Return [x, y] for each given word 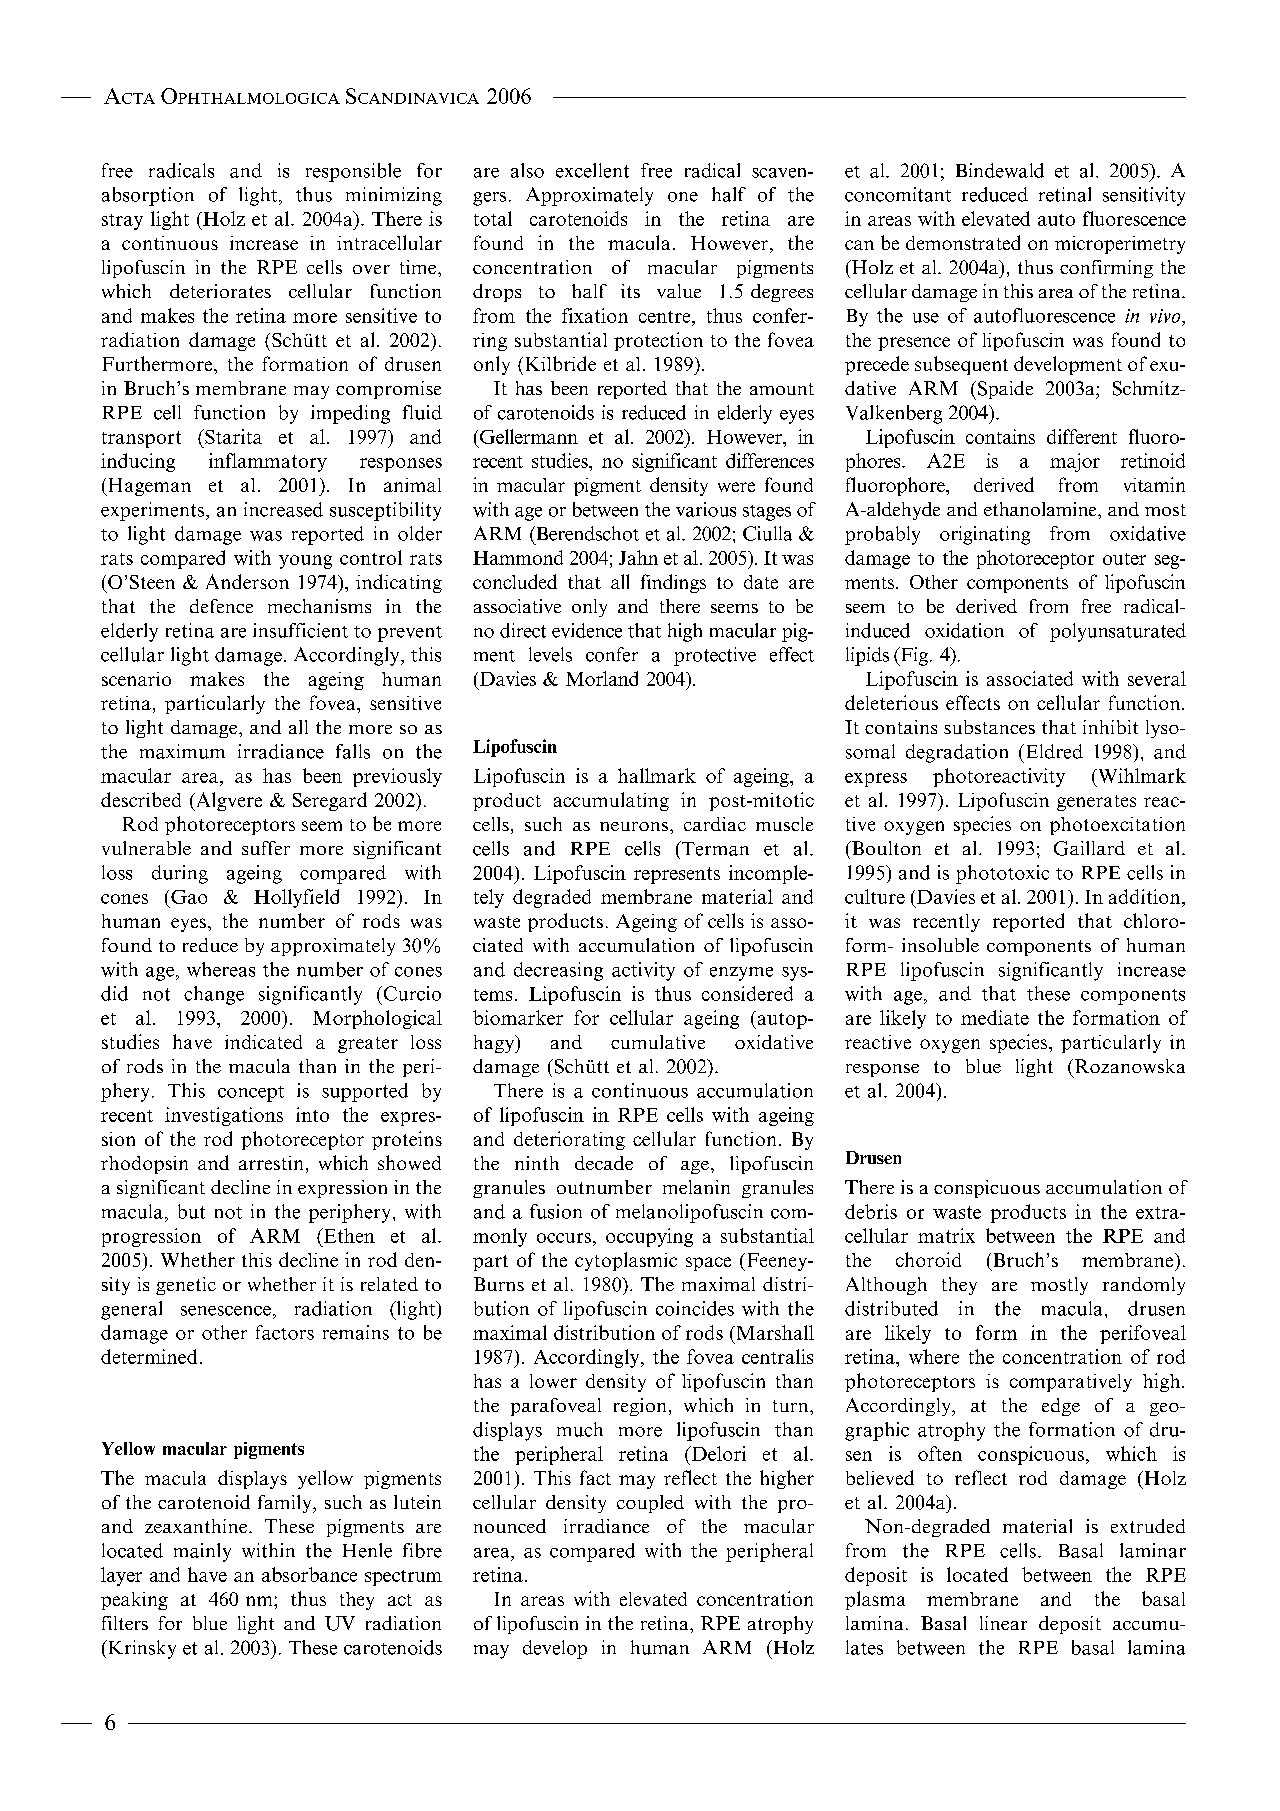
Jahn [638, 557]
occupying [649, 1237]
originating [985, 535]
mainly [202, 1552]
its [630, 291]
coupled [650, 1504]
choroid [928, 1259]
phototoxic [1002, 874]
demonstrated [963, 242]
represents [677, 875]
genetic [186, 1286]
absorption [148, 196]
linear [1003, 1623]
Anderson [247, 581]
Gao [189, 897]
